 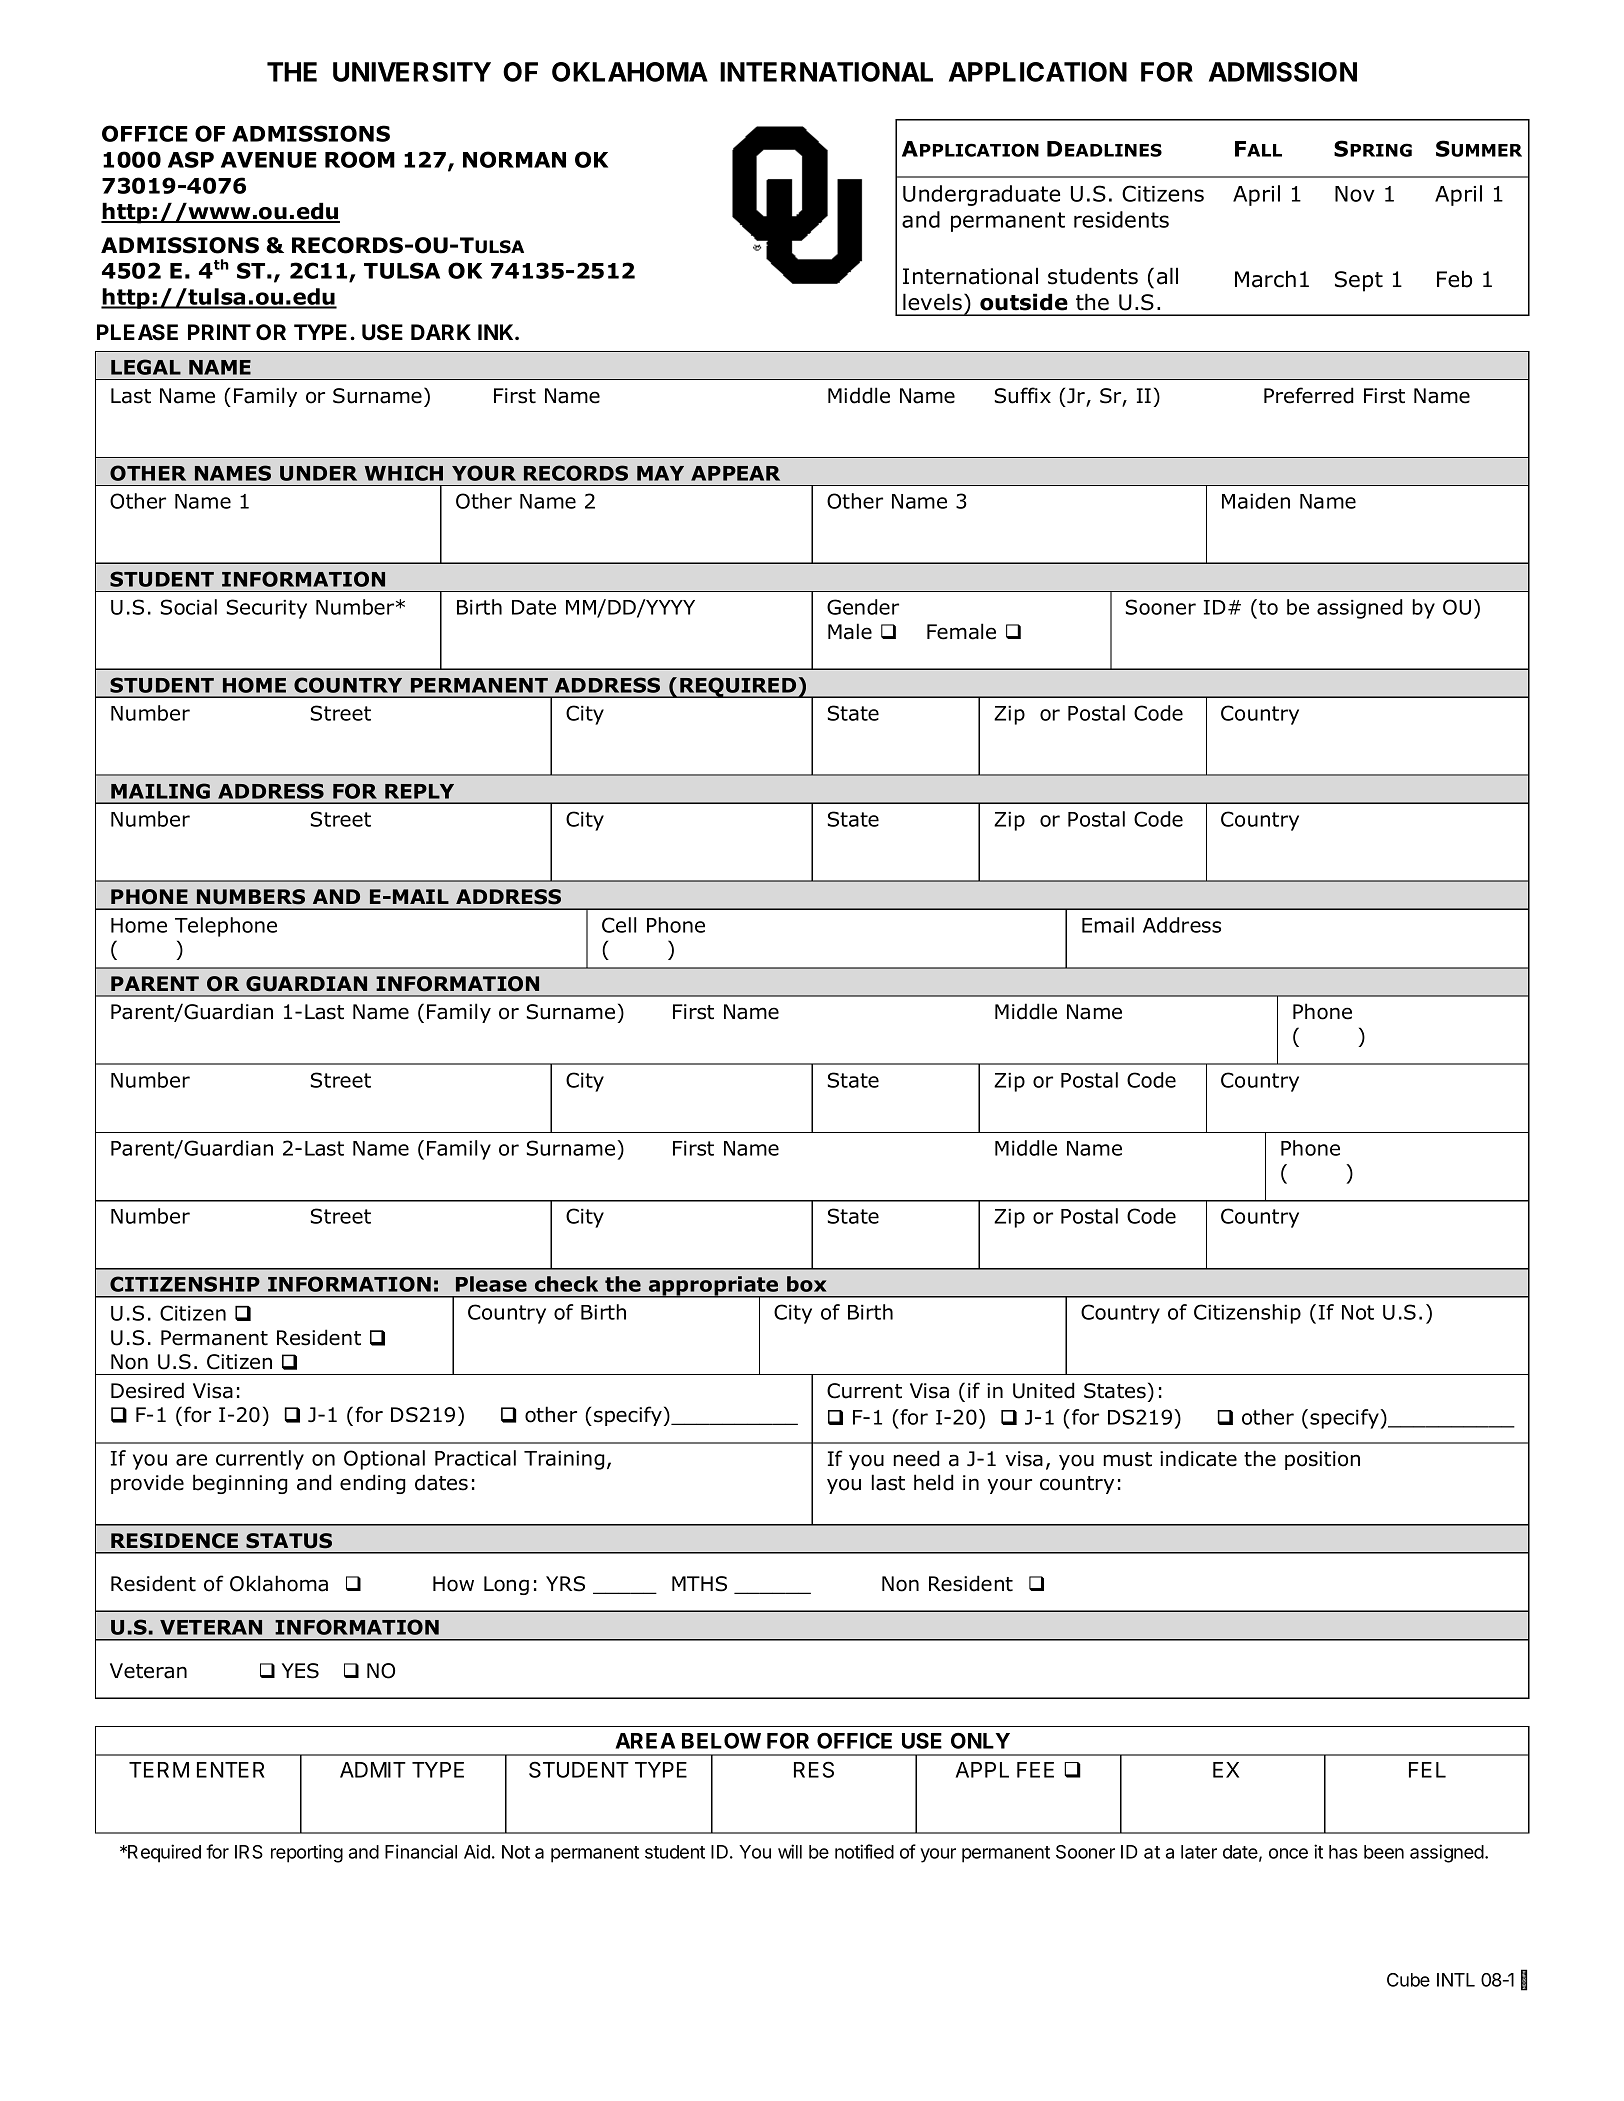 What do you see at coordinates (1355, 194) in the document?
I see `Nov` at bounding box center [1355, 194].
